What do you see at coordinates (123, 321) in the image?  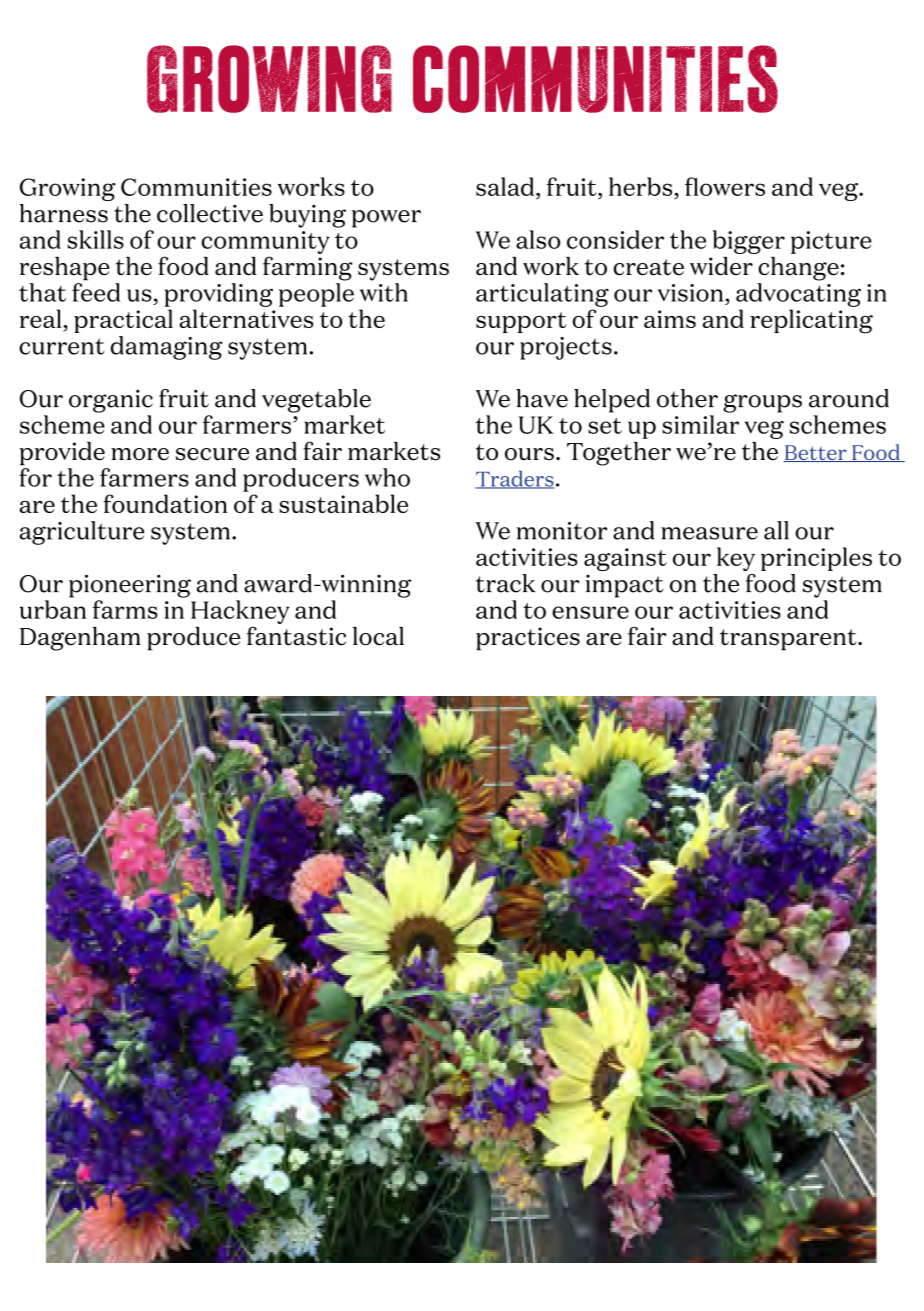 I see `practical` at bounding box center [123, 321].
